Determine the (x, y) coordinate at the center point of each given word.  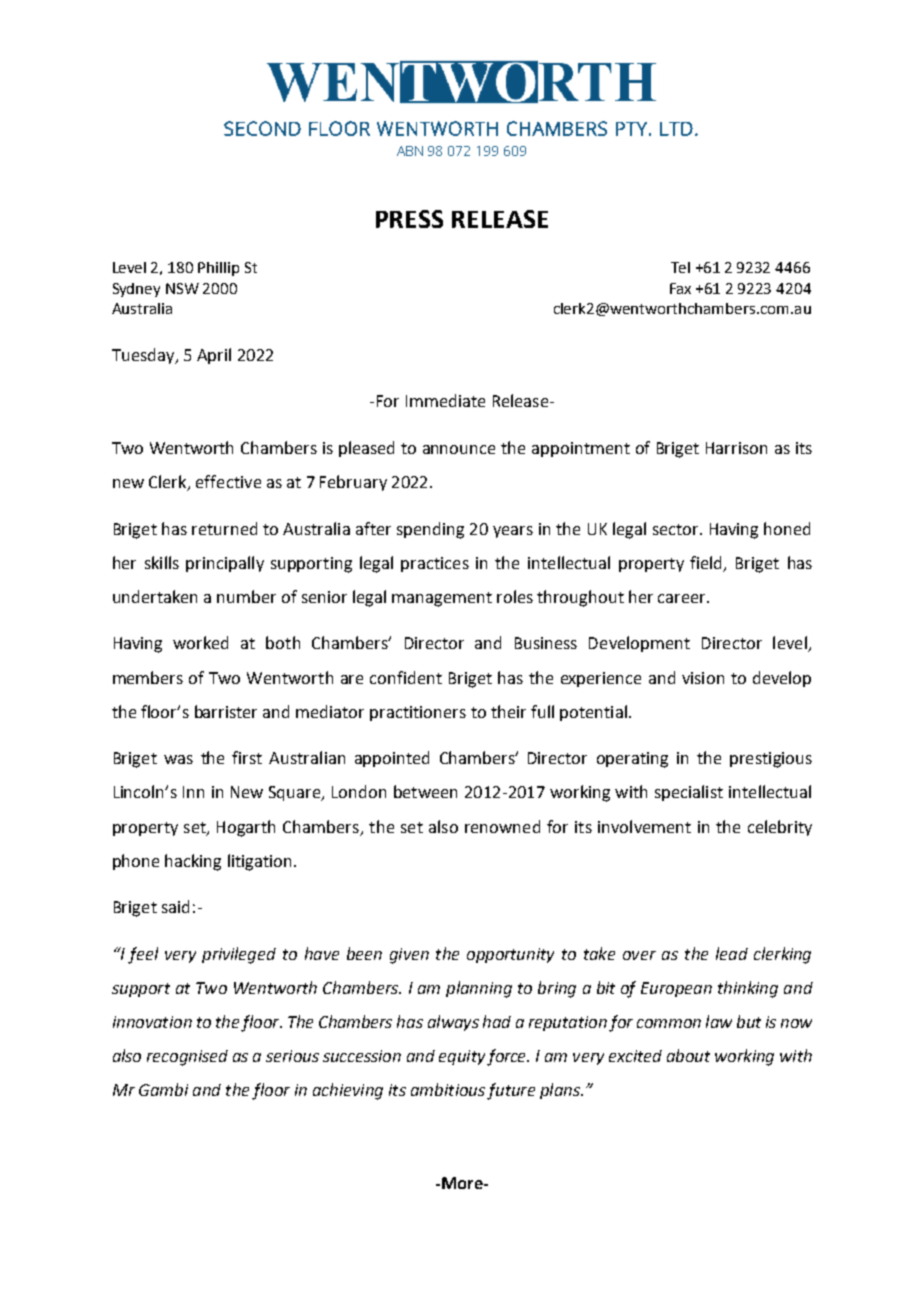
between (425, 791)
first (247, 757)
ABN (410, 151)
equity (462, 1057)
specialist (689, 793)
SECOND (262, 128)
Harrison (736, 448)
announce (459, 449)
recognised (187, 1058)
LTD (676, 129)
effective (228, 481)
